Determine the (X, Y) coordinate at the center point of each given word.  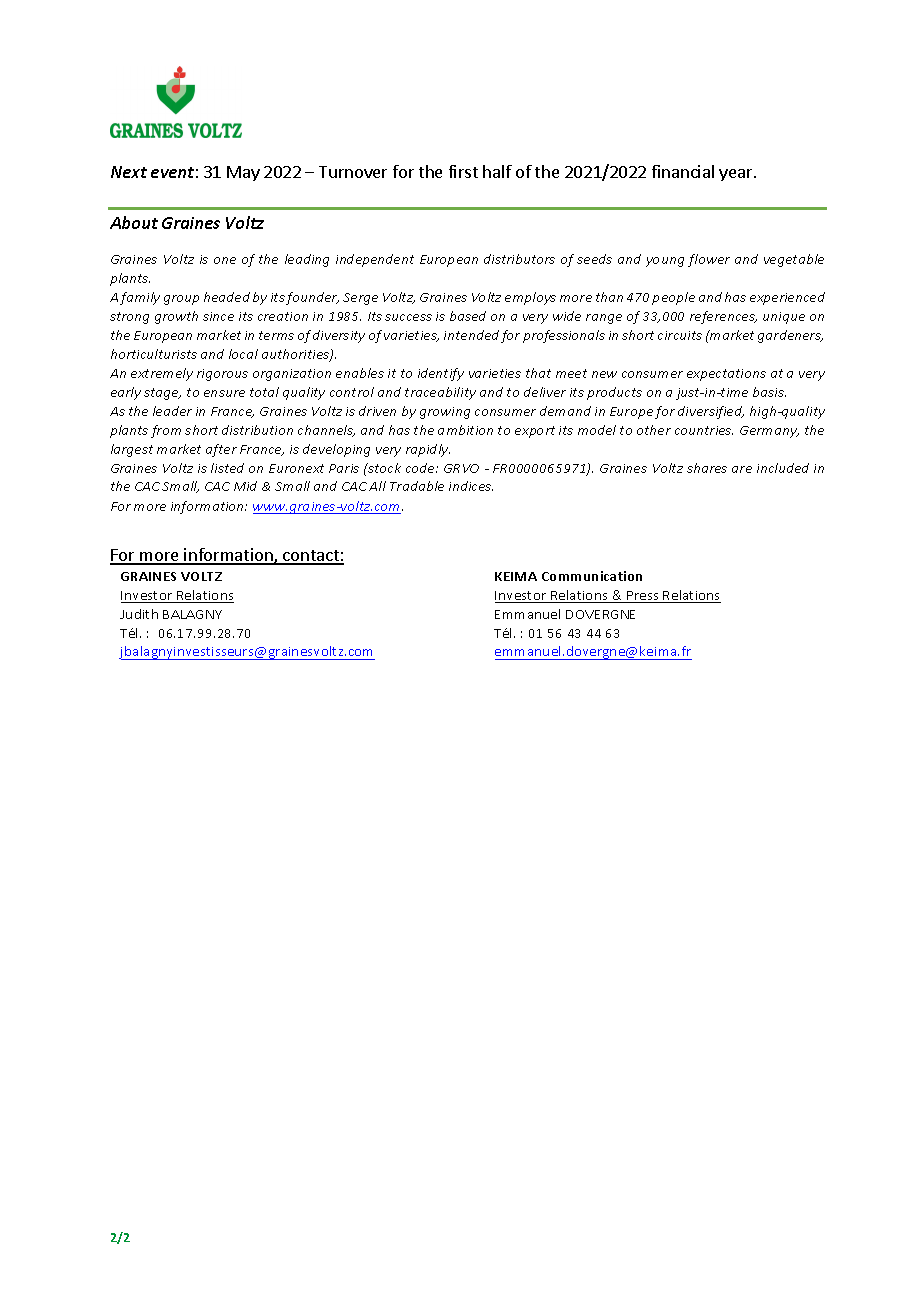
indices (471, 486)
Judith (139, 614)
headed (227, 297)
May (243, 173)
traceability (440, 393)
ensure (224, 393)
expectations (726, 375)
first (463, 171)
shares (707, 468)
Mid (245, 486)
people (673, 298)
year (737, 175)
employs (530, 298)
